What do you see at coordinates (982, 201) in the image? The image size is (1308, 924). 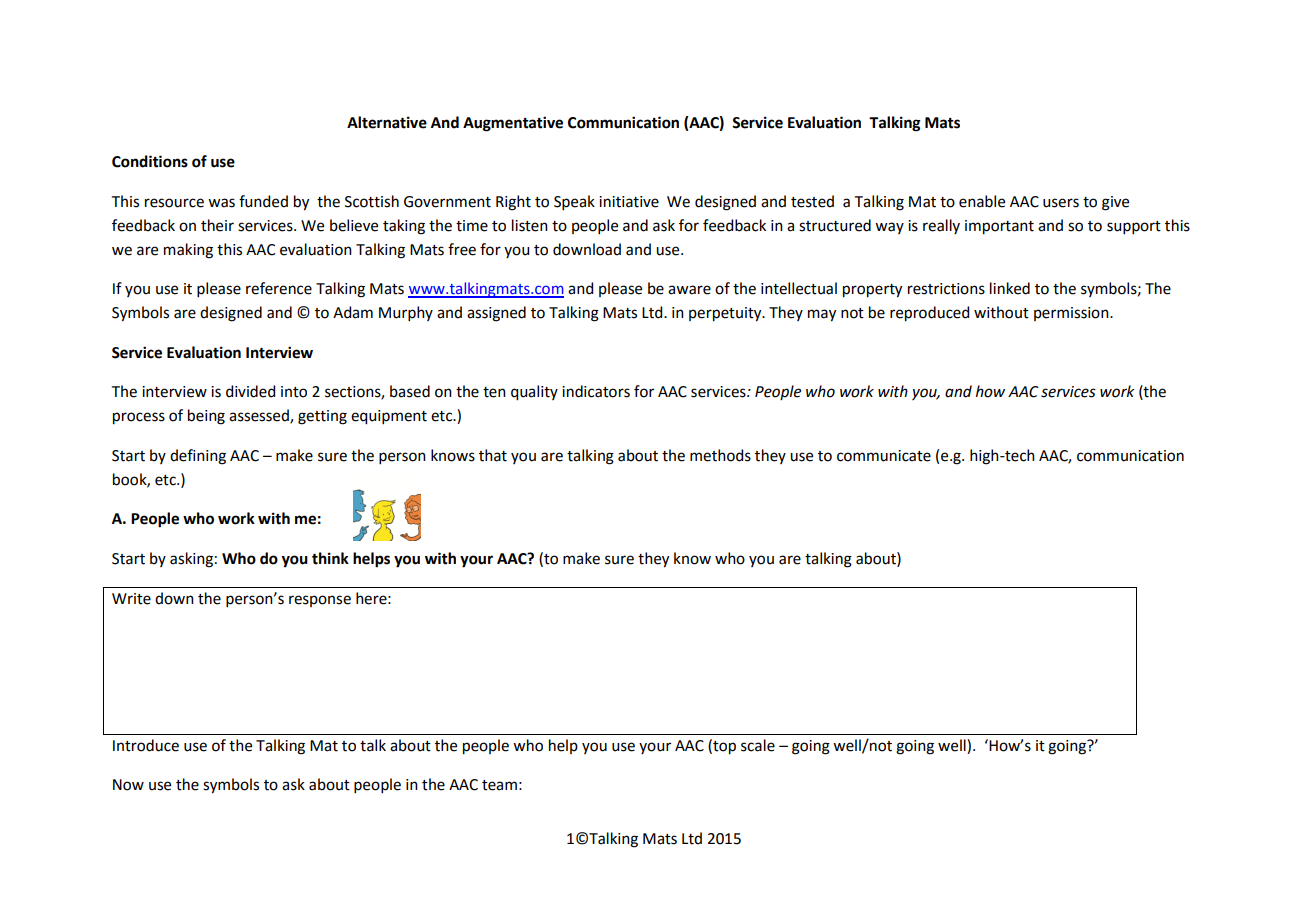 I see `enable` at bounding box center [982, 201].
